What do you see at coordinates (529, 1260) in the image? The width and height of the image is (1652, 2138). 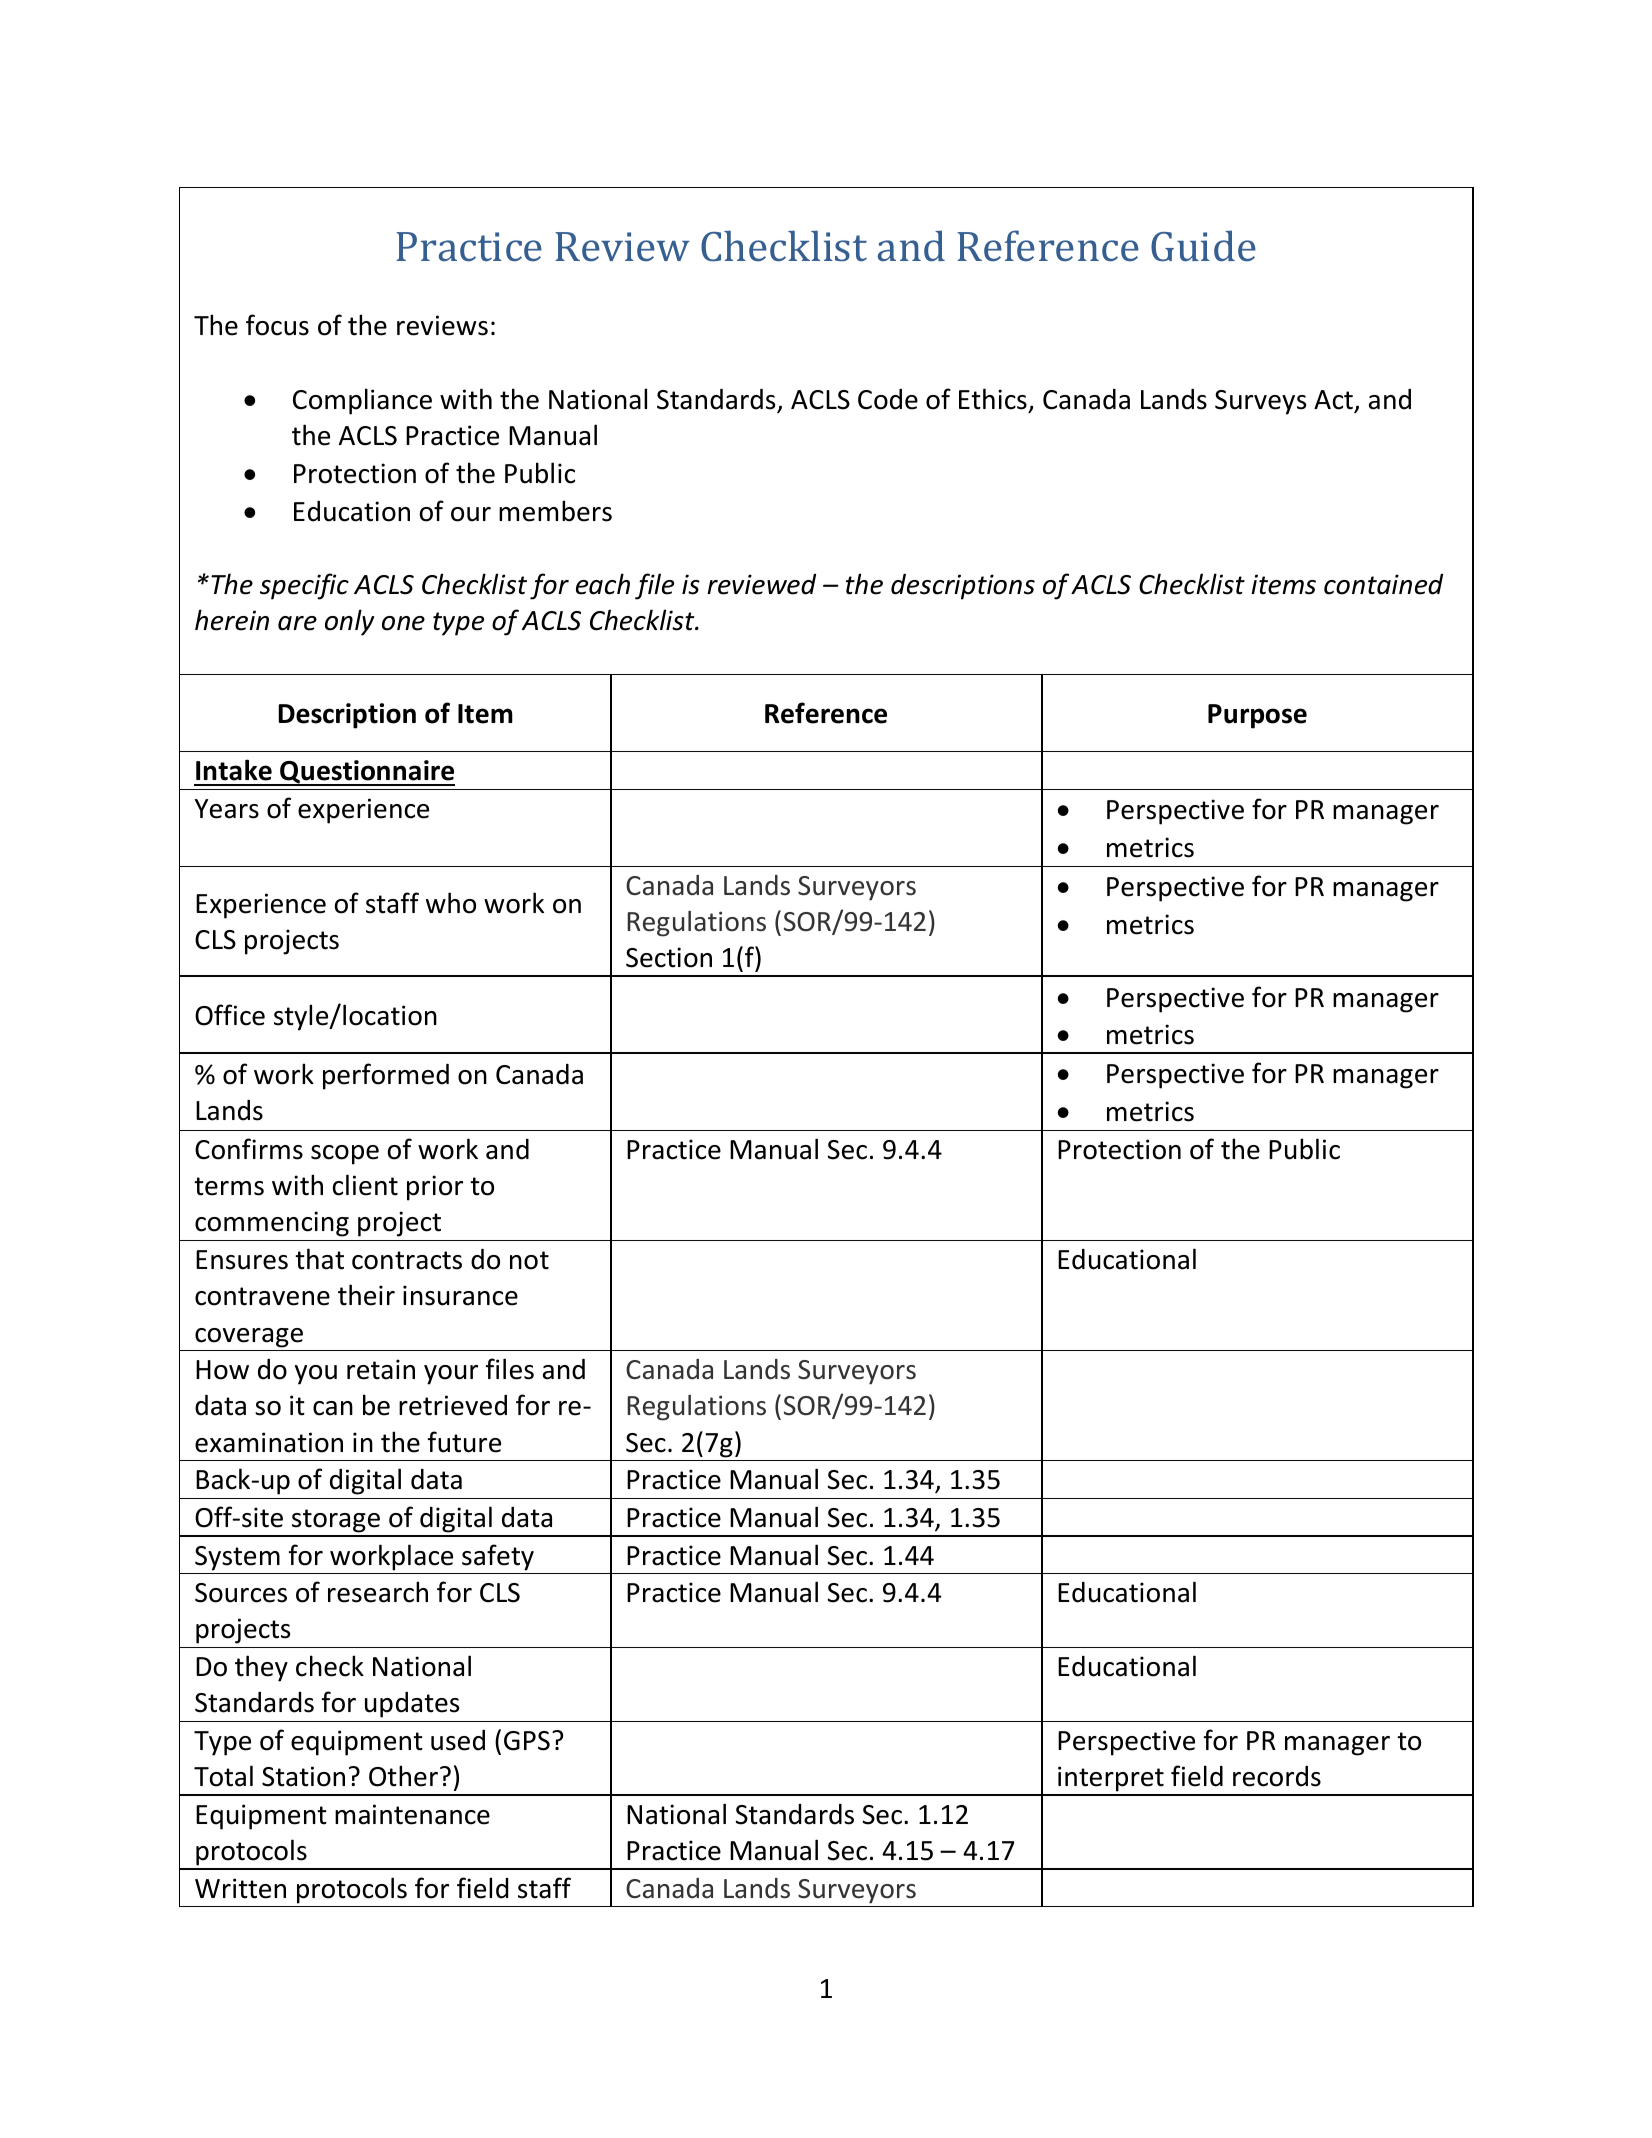 I see `not` at bounding box center [529, 1260].
